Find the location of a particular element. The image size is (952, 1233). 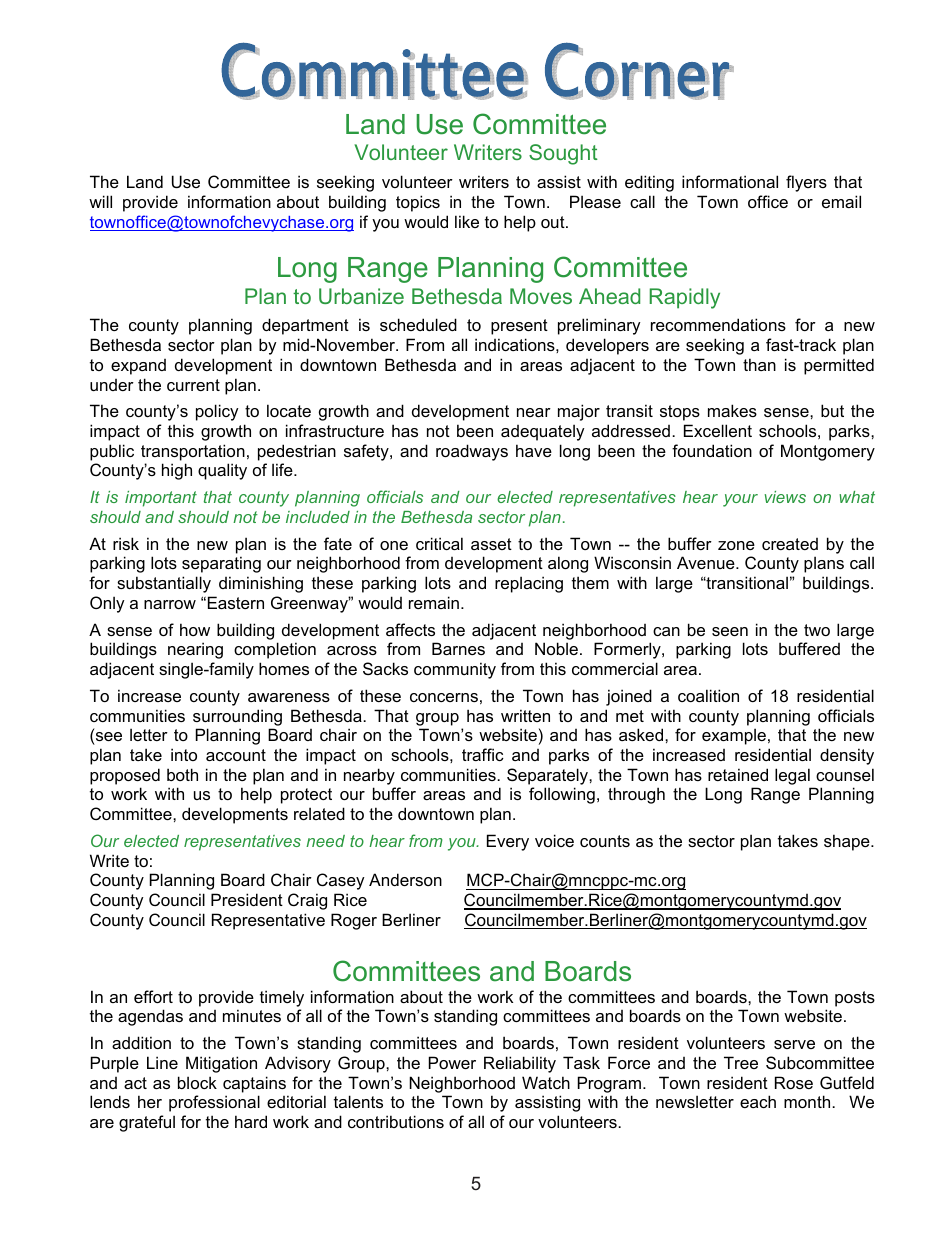

flyers is located at coordinates (806, 183).
